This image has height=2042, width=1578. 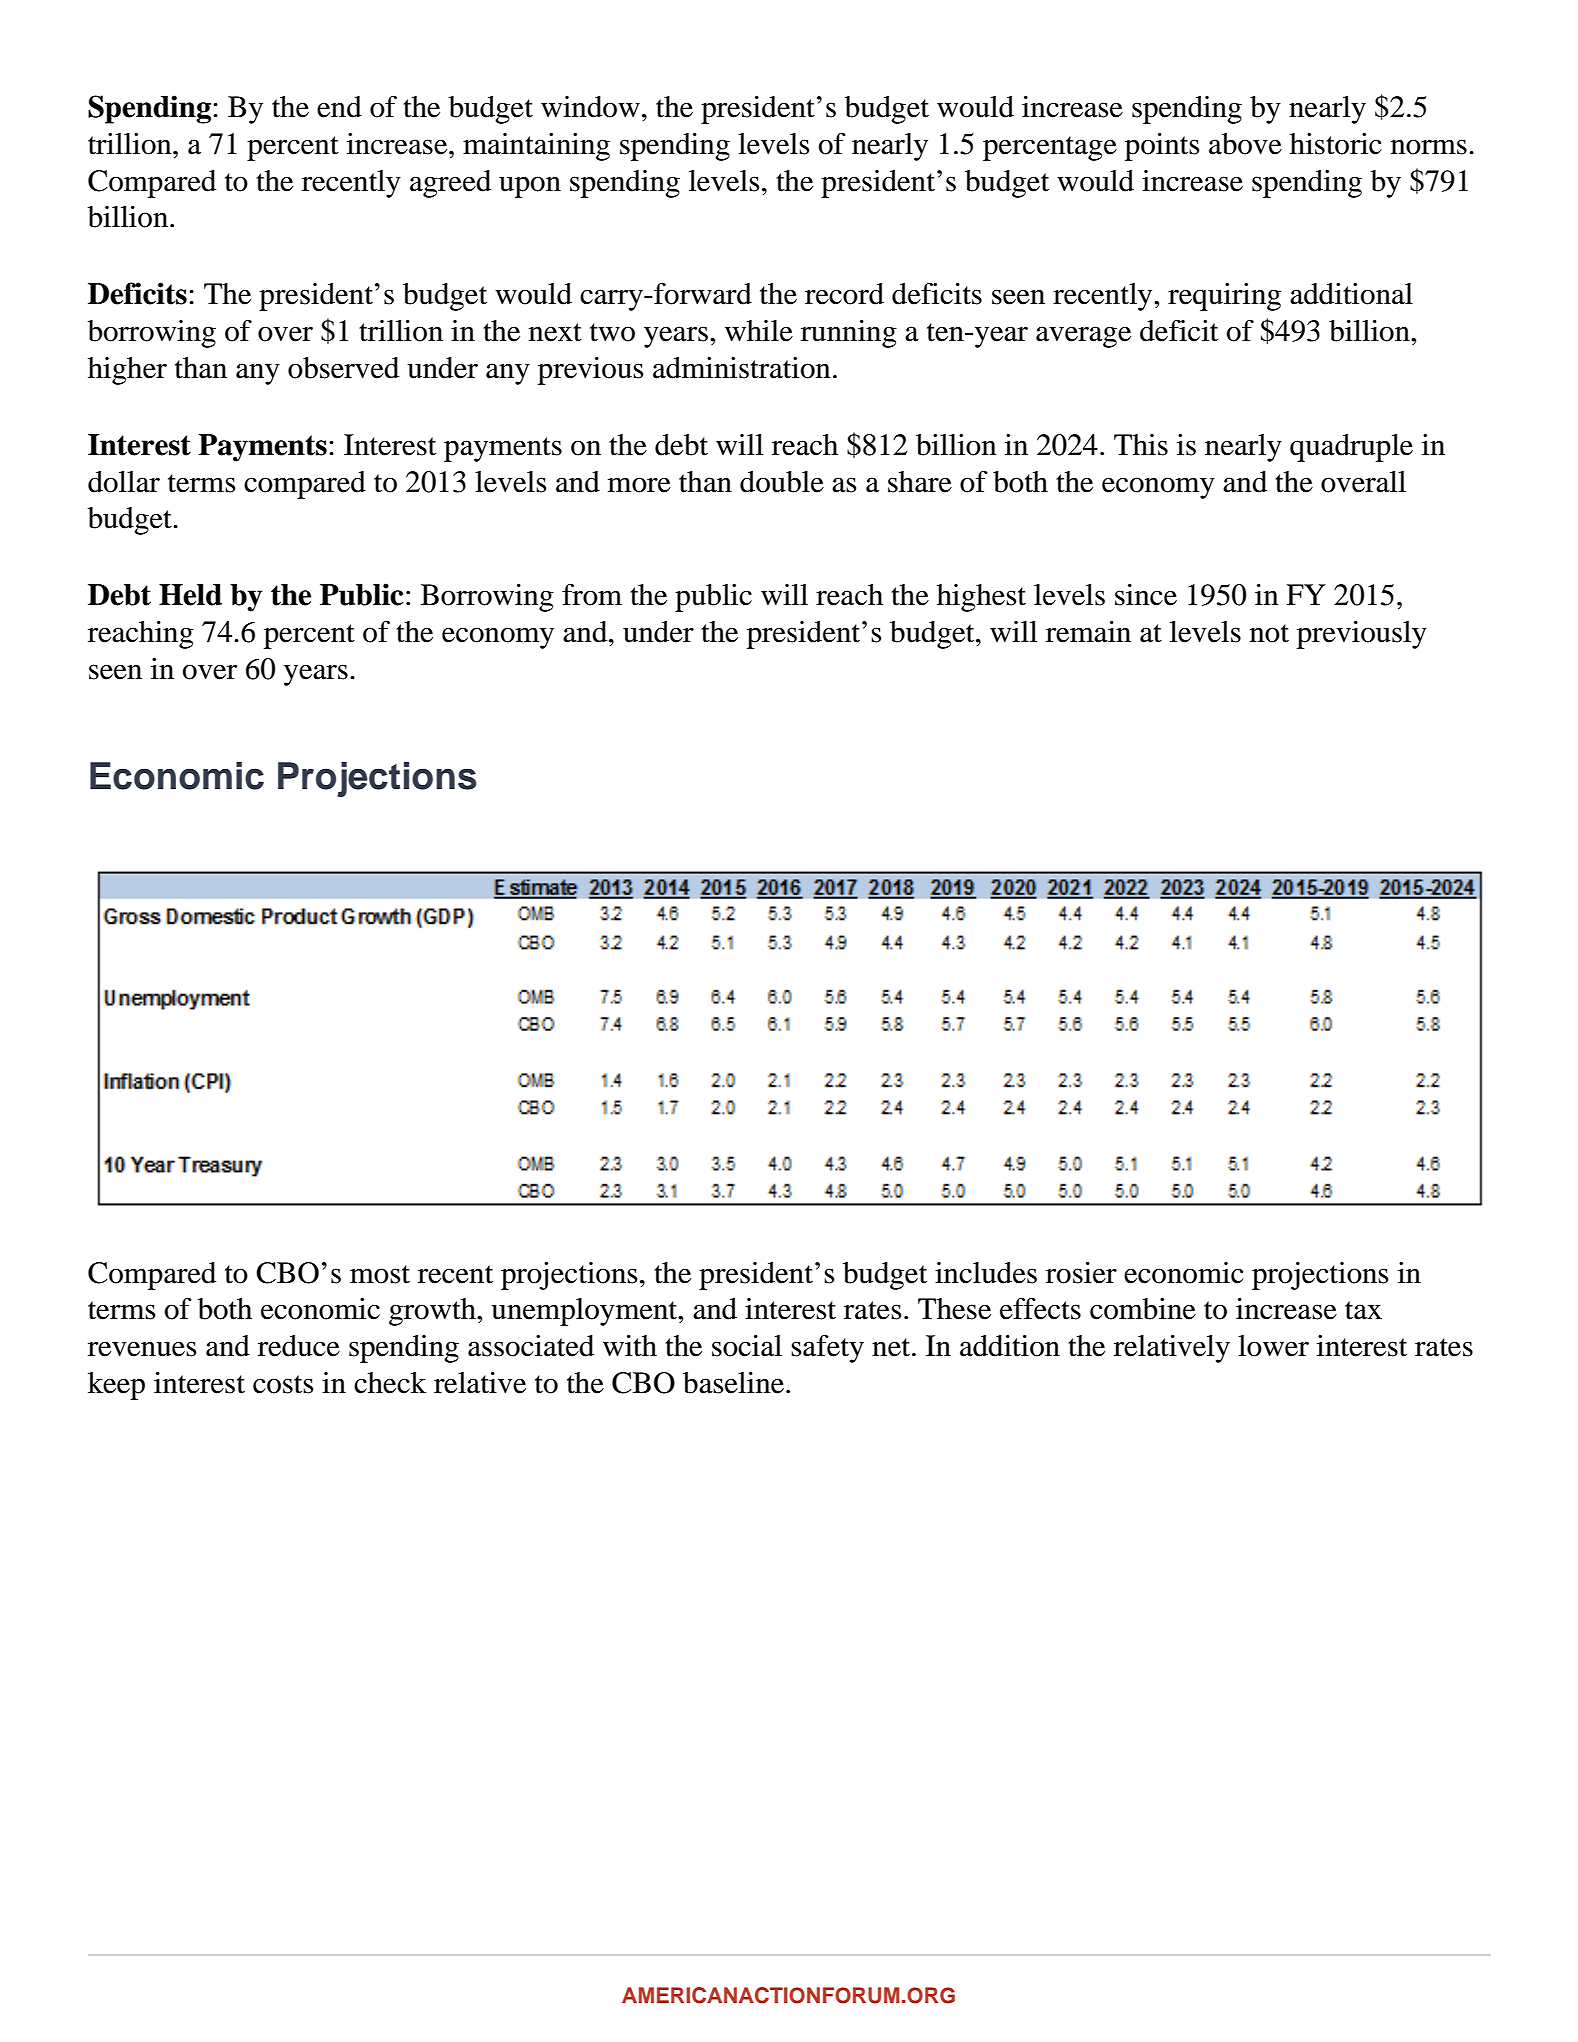 What do you see at coordinates (190, 595) in the image?
I see `Held` at bounding box center [190, 595].
